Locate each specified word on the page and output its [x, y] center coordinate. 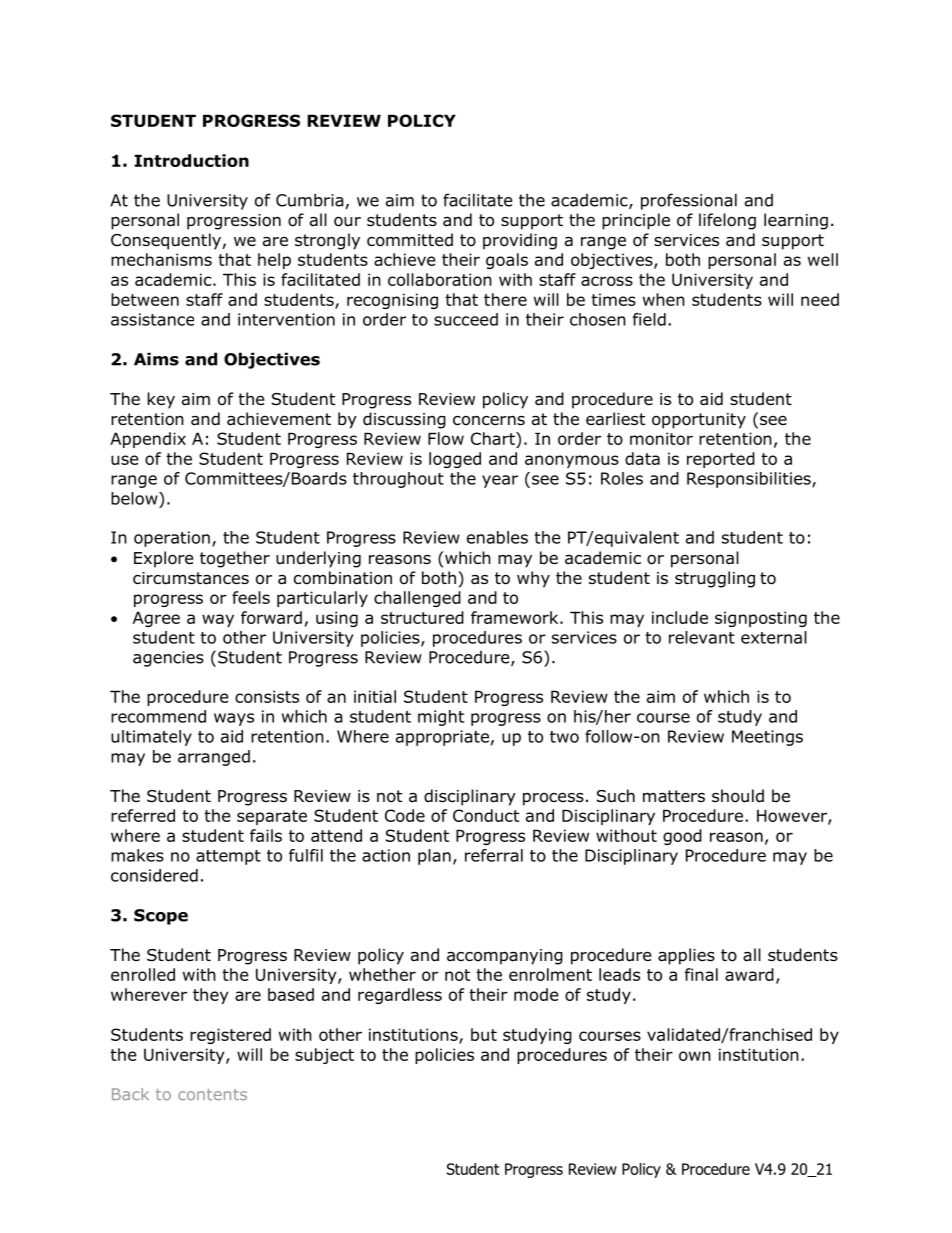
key [161, 400]
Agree [156, 619]
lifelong [727, 221]
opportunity [699, 421]
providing [520, 241]
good [682, 837]
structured [422, 617]
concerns [489, 421]
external [774, 637]
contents [212, 1094]
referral [494, 855]
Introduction [191, 160]
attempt [228, 857]
